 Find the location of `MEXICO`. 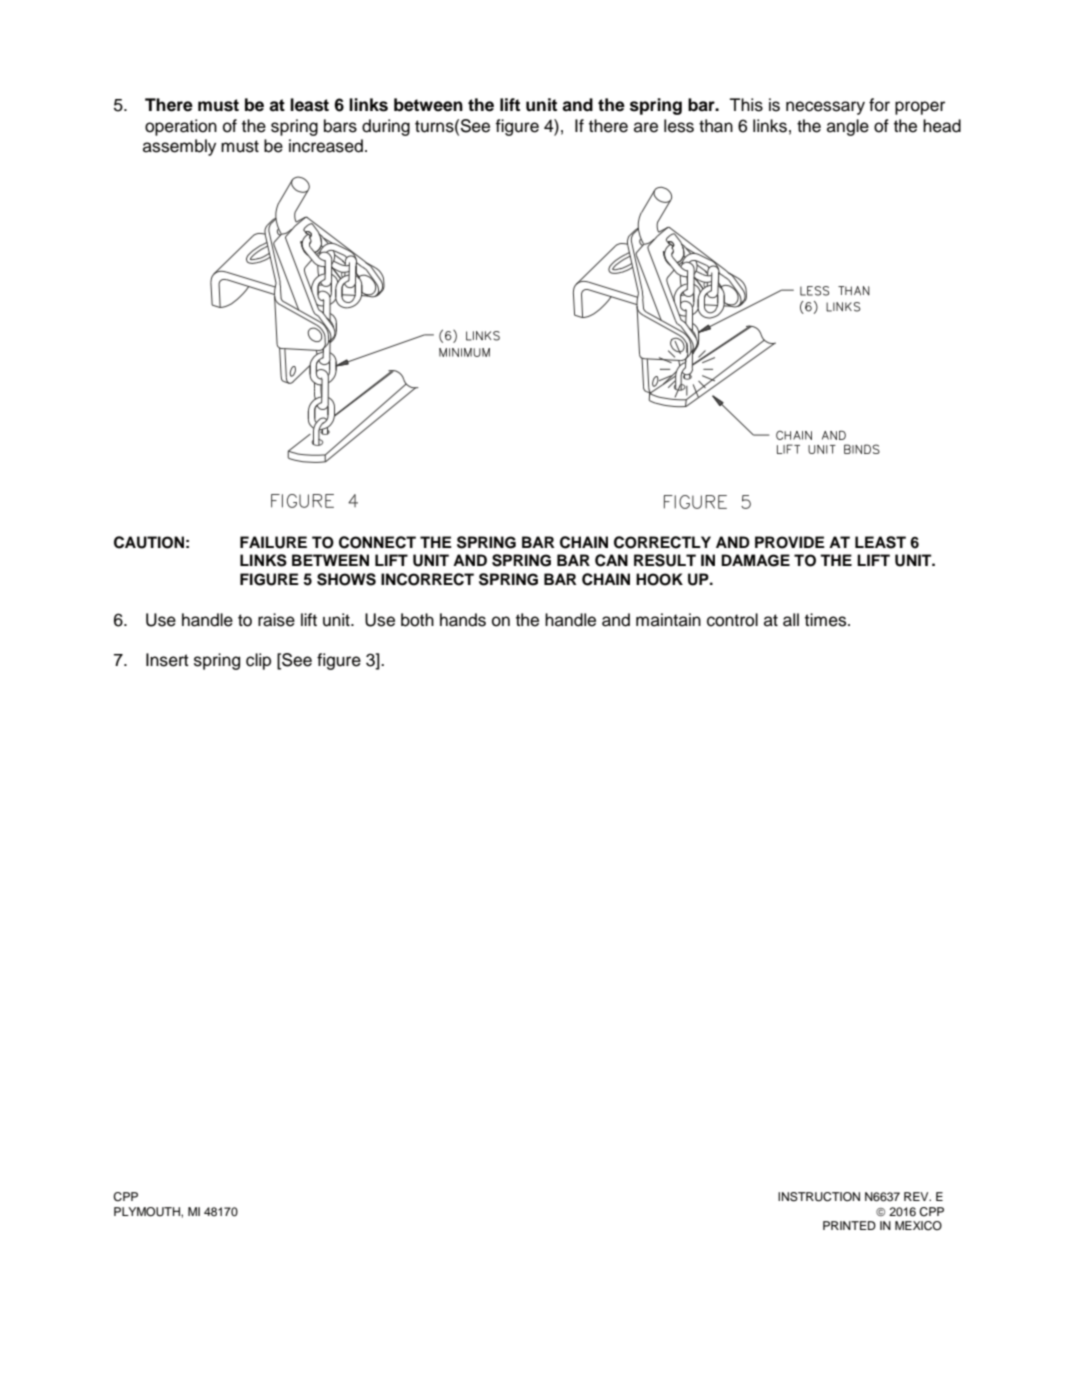

MEXICO is located at coordinates (918, 1226).
